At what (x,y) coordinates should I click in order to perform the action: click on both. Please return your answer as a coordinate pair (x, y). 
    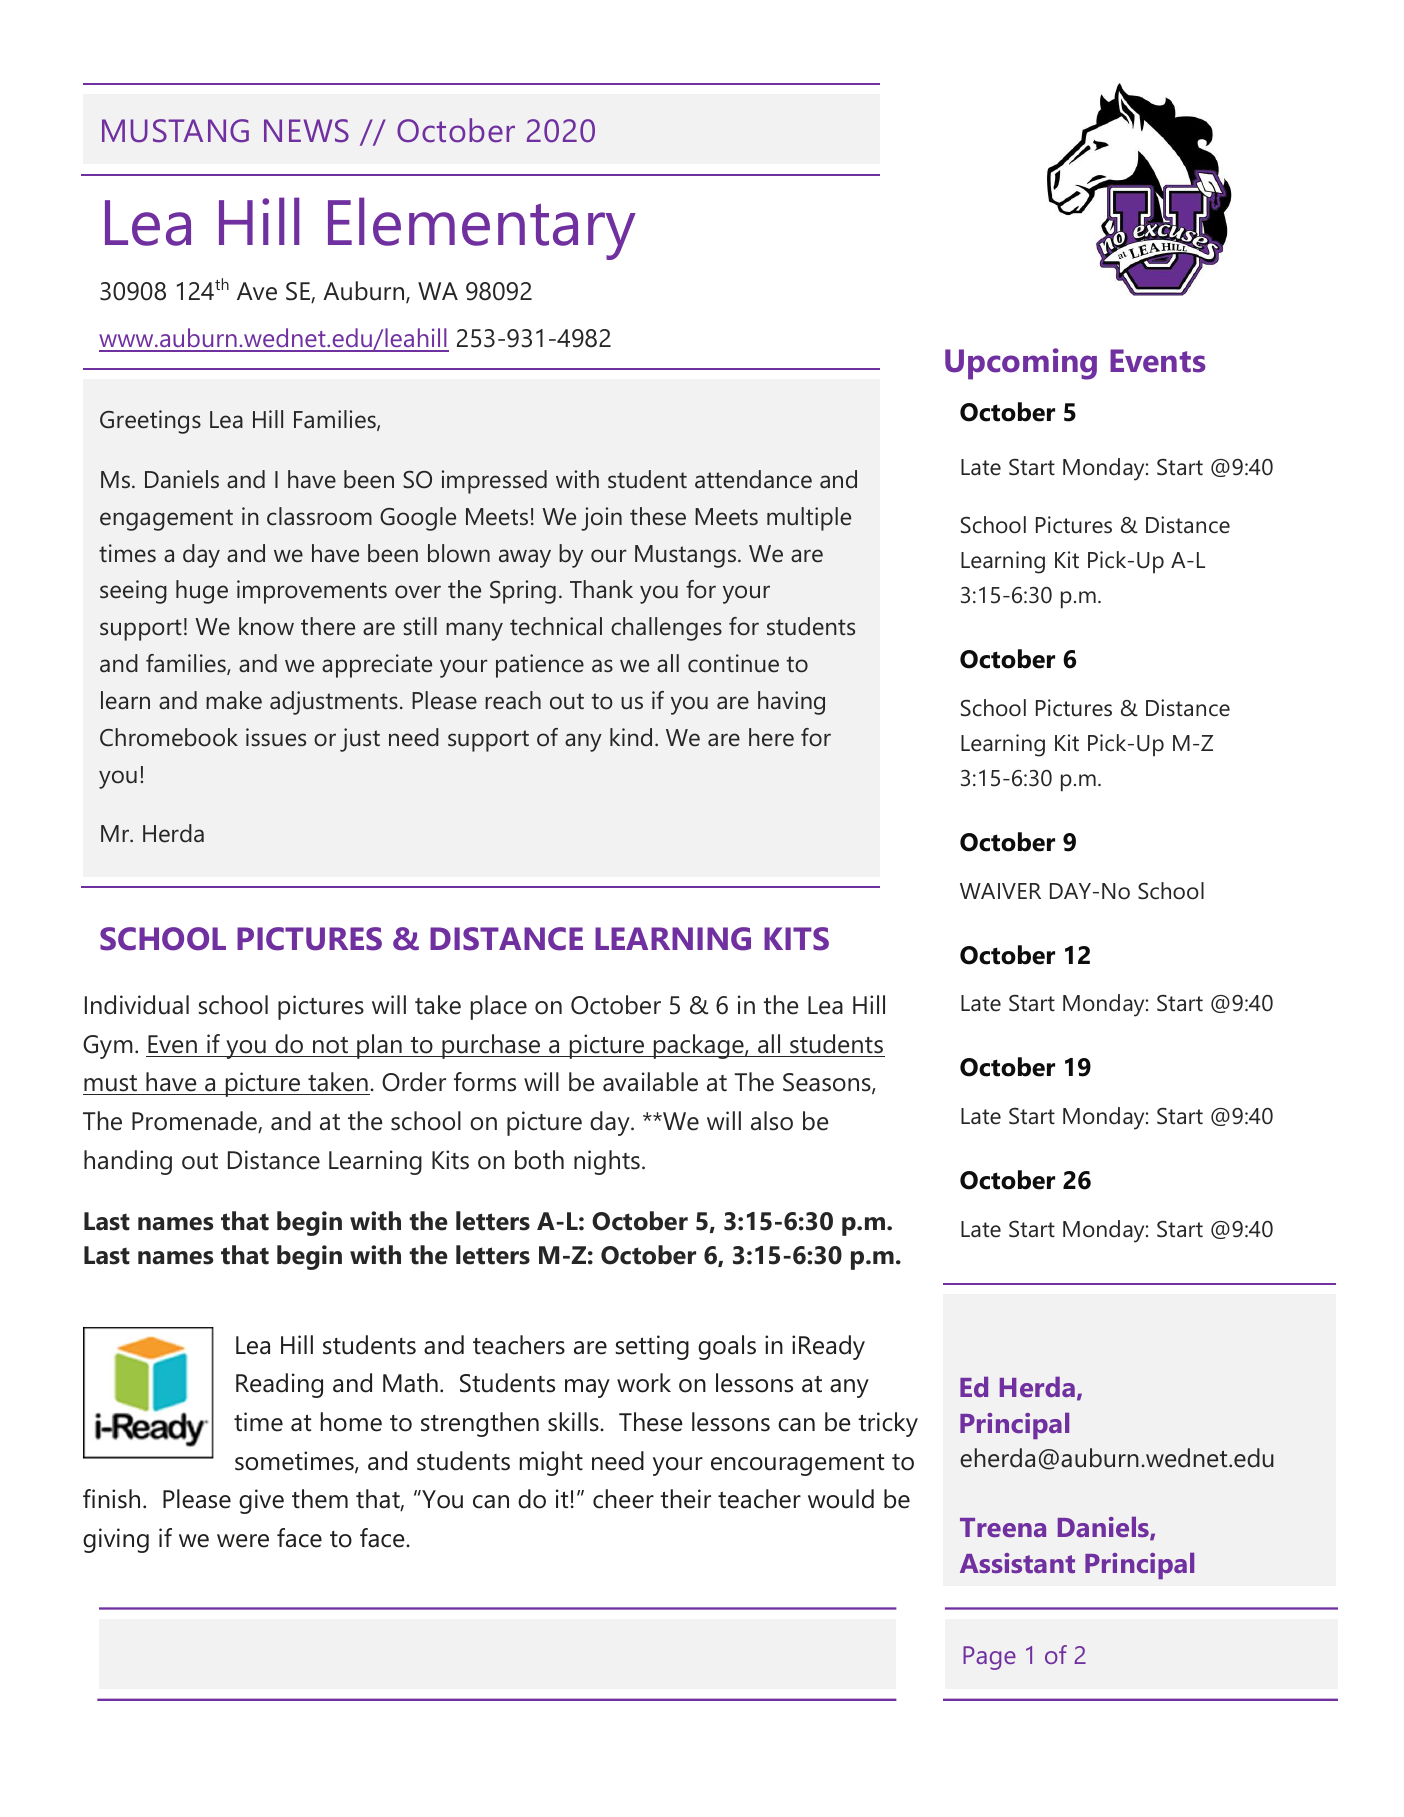
    Looking at the image, I should click on (539, 1160).
